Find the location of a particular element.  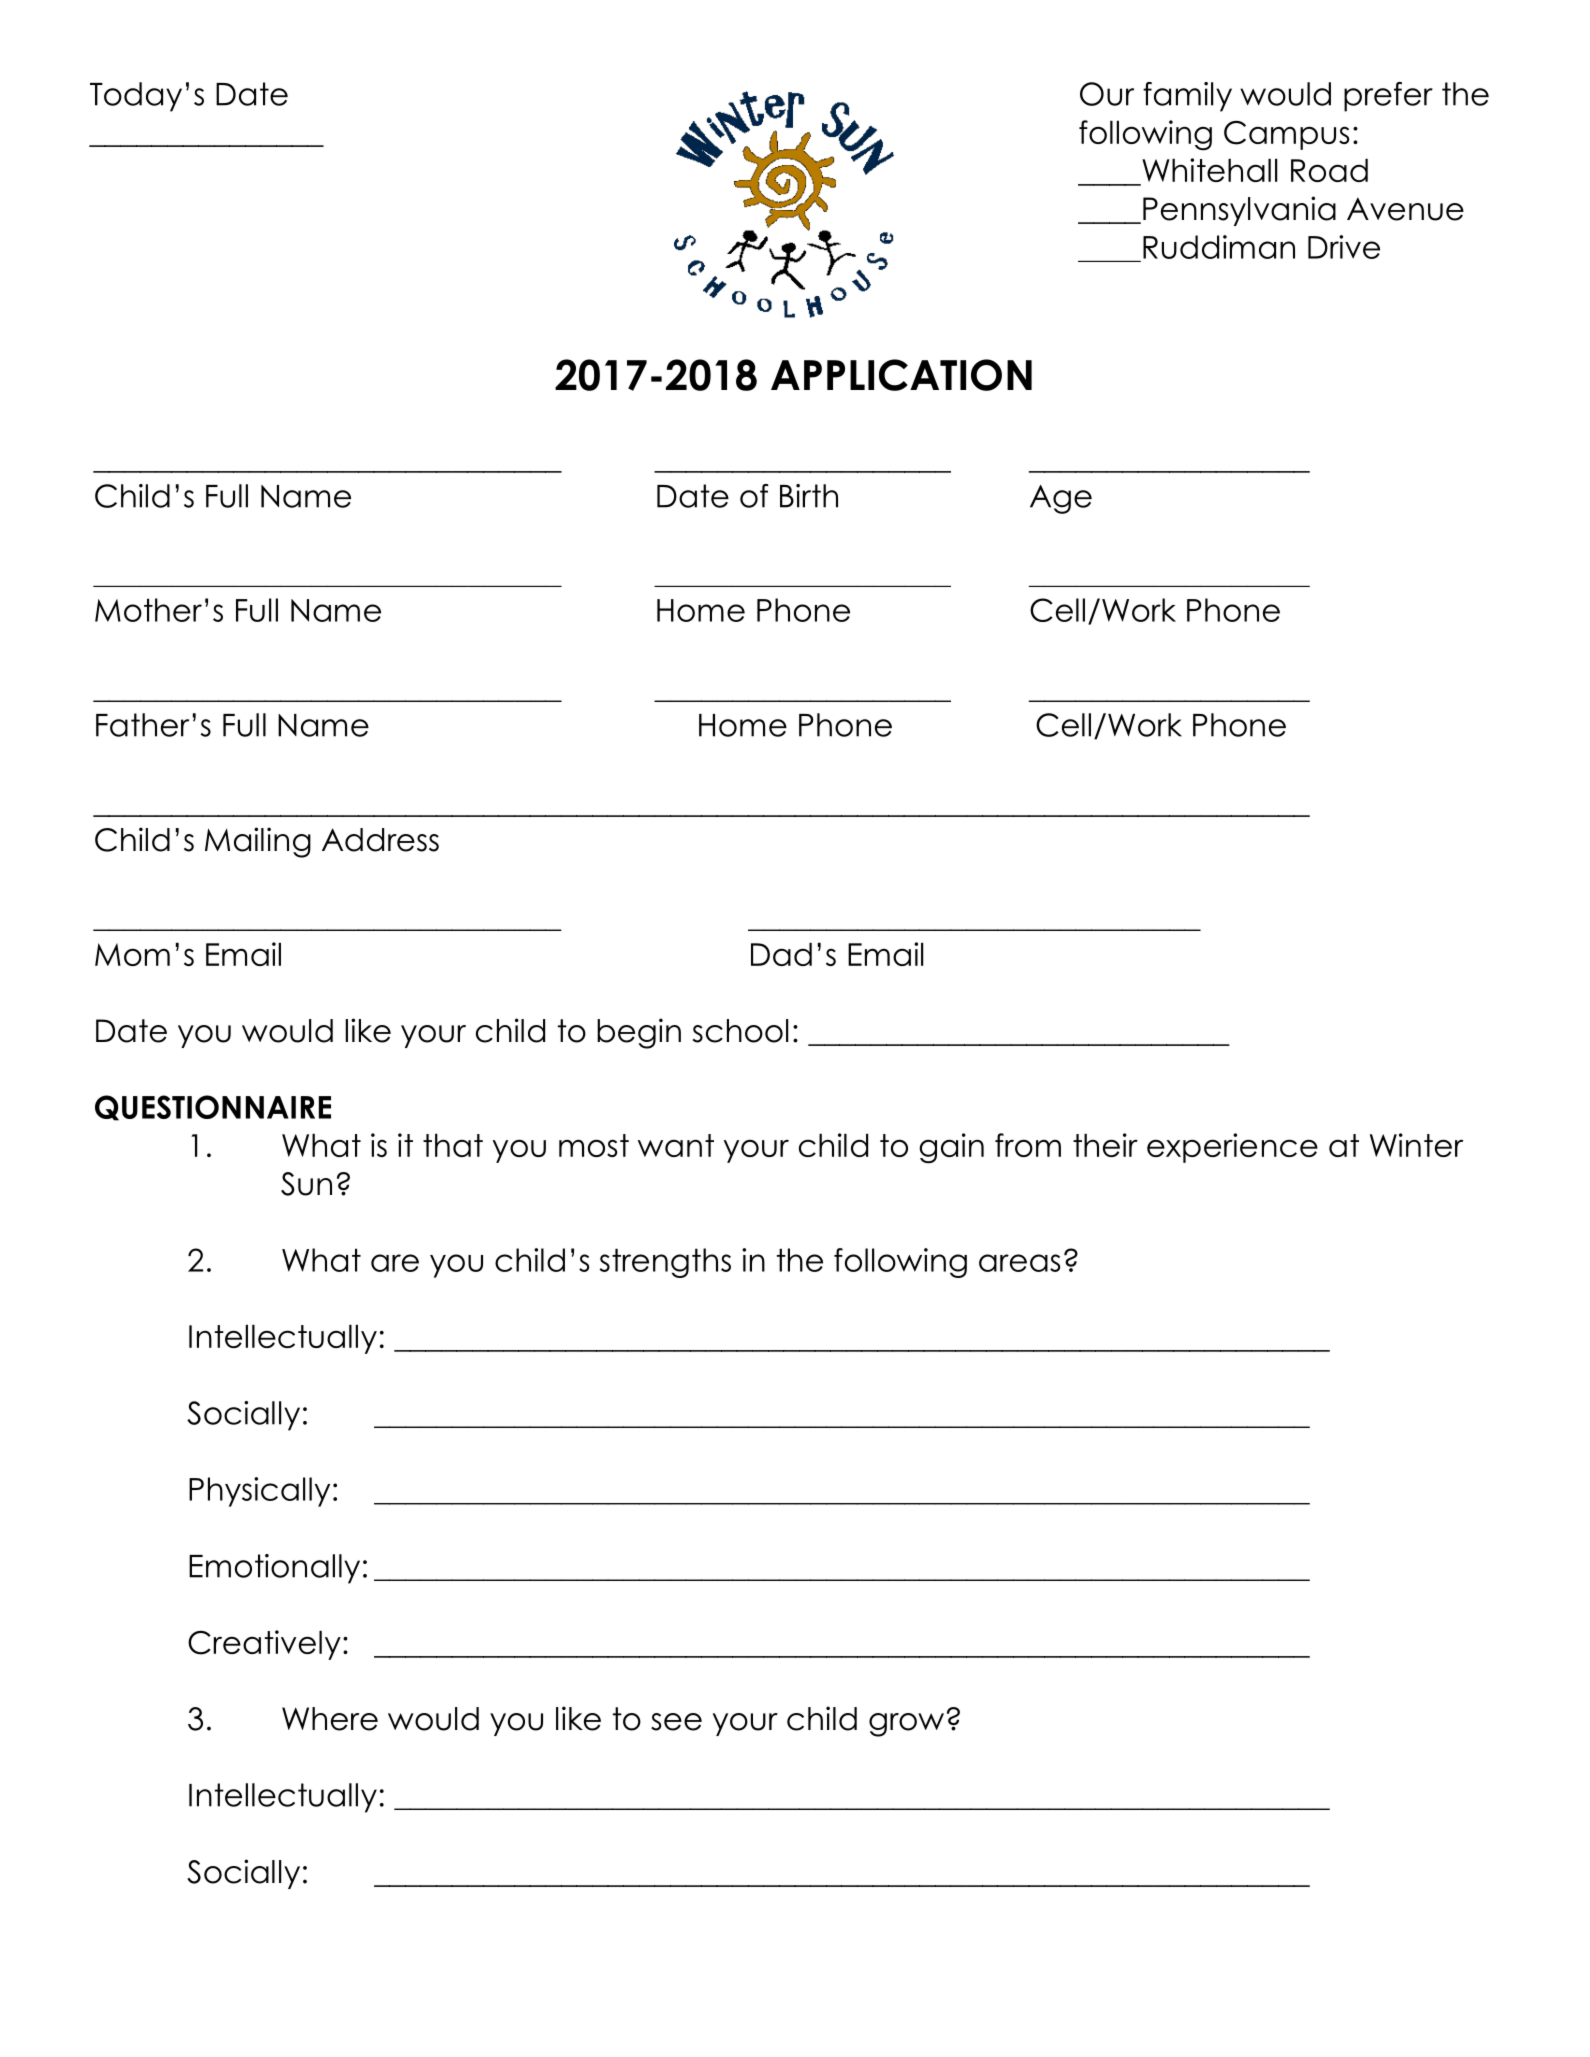

Where is located at coordinates (330, 1719).
